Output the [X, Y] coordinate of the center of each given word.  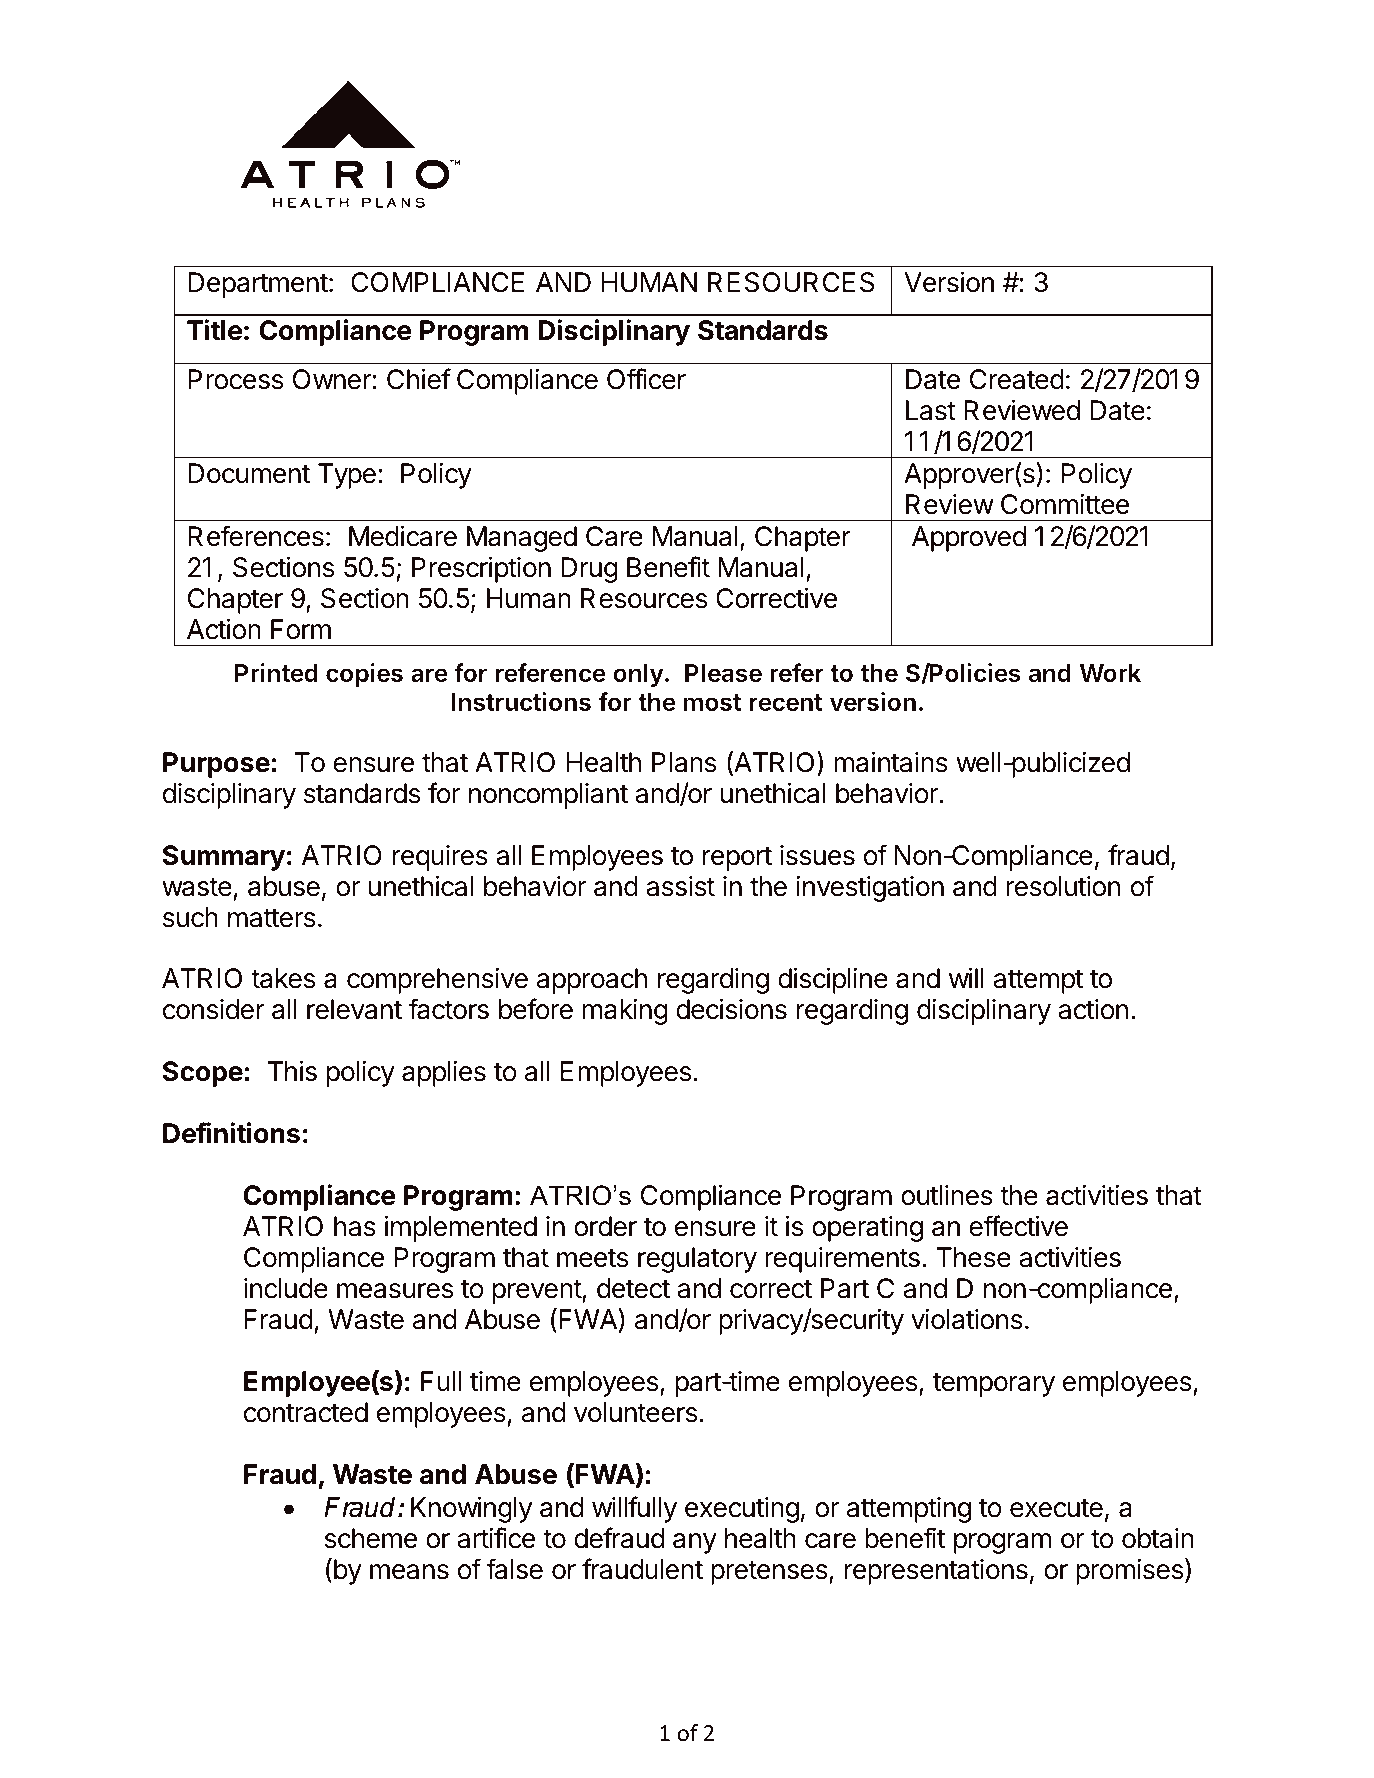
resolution [1063, 886]
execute [1056, 1508]
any [695, 1543]
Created [1017, 379]
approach [592, 981]
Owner [333, 379]
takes [283, 978]
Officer [646, 379]
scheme [371, 1538]
